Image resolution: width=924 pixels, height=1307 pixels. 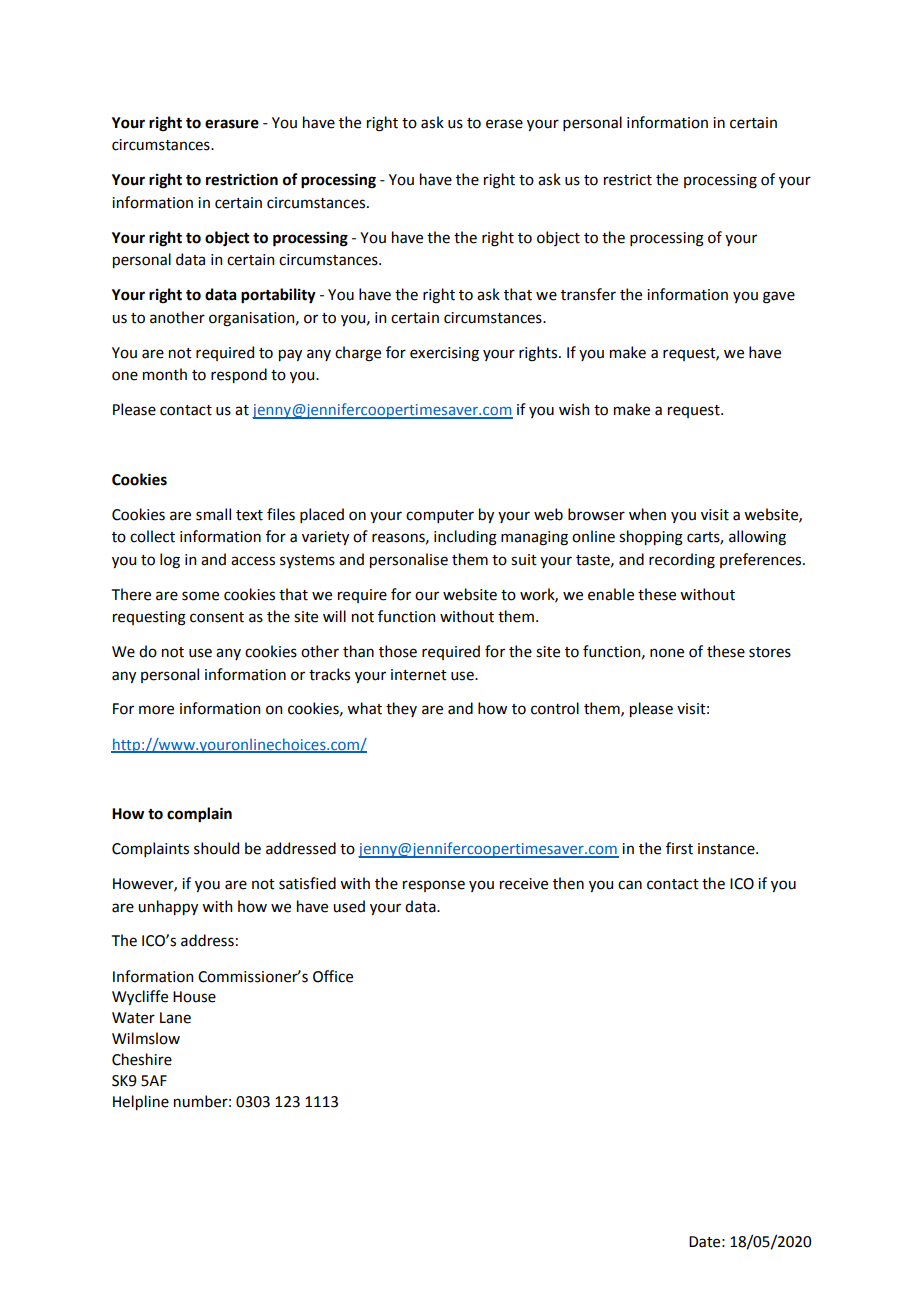 What do you see at coordinates (779, 297) in the screenshot?
I see `gave` at bounding box center [779, 297].
